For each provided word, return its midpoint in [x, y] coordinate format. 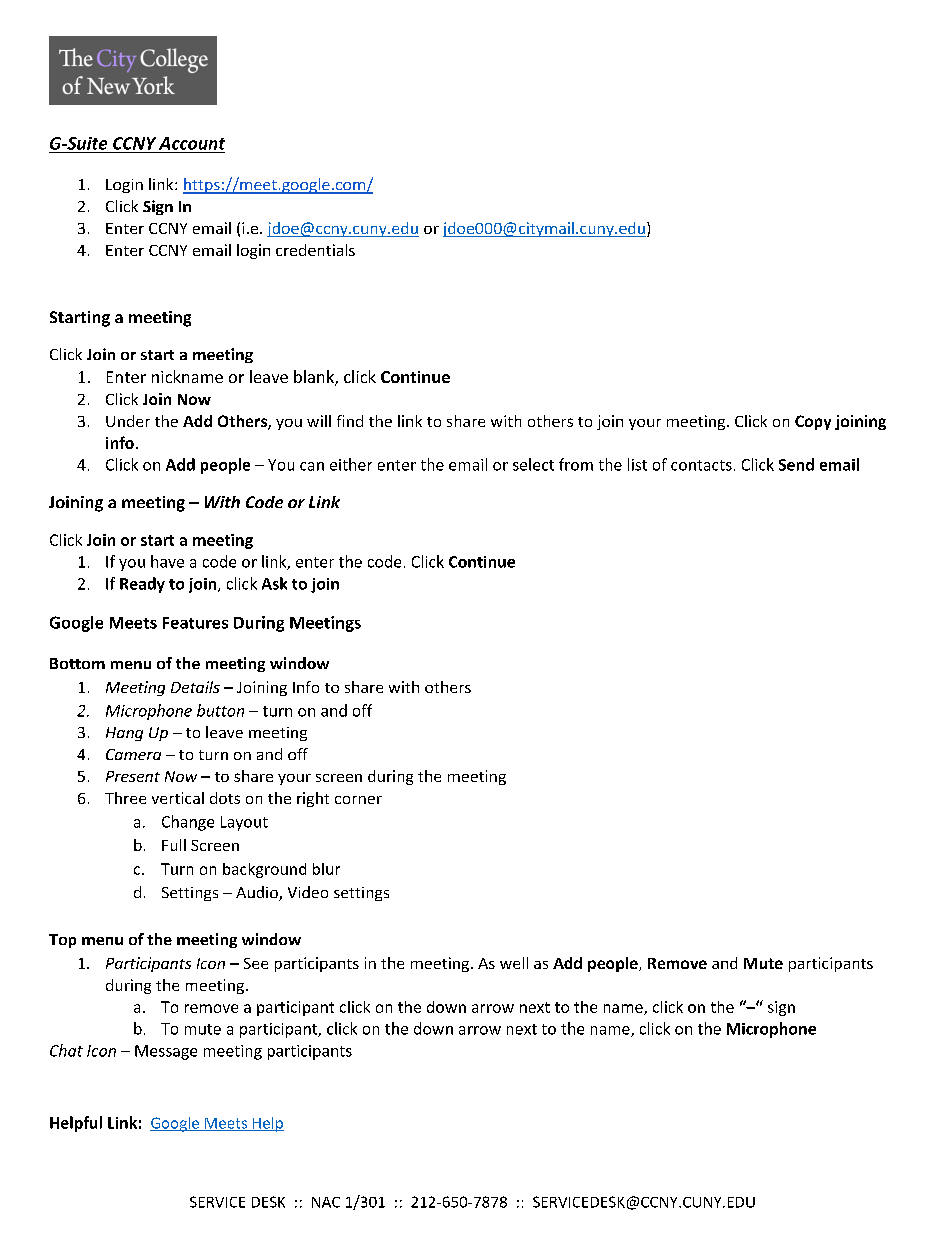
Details [195, 687]
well [514, 963]
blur [326, 869]
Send [796, 464]
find [350, 421]
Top [62, 941]
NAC [326, 1202]
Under [128, 421]
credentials [315, 250]
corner [358, 800]
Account [192, 143]
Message [166, 1052]
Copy [813, 422]
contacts [701, 465]
